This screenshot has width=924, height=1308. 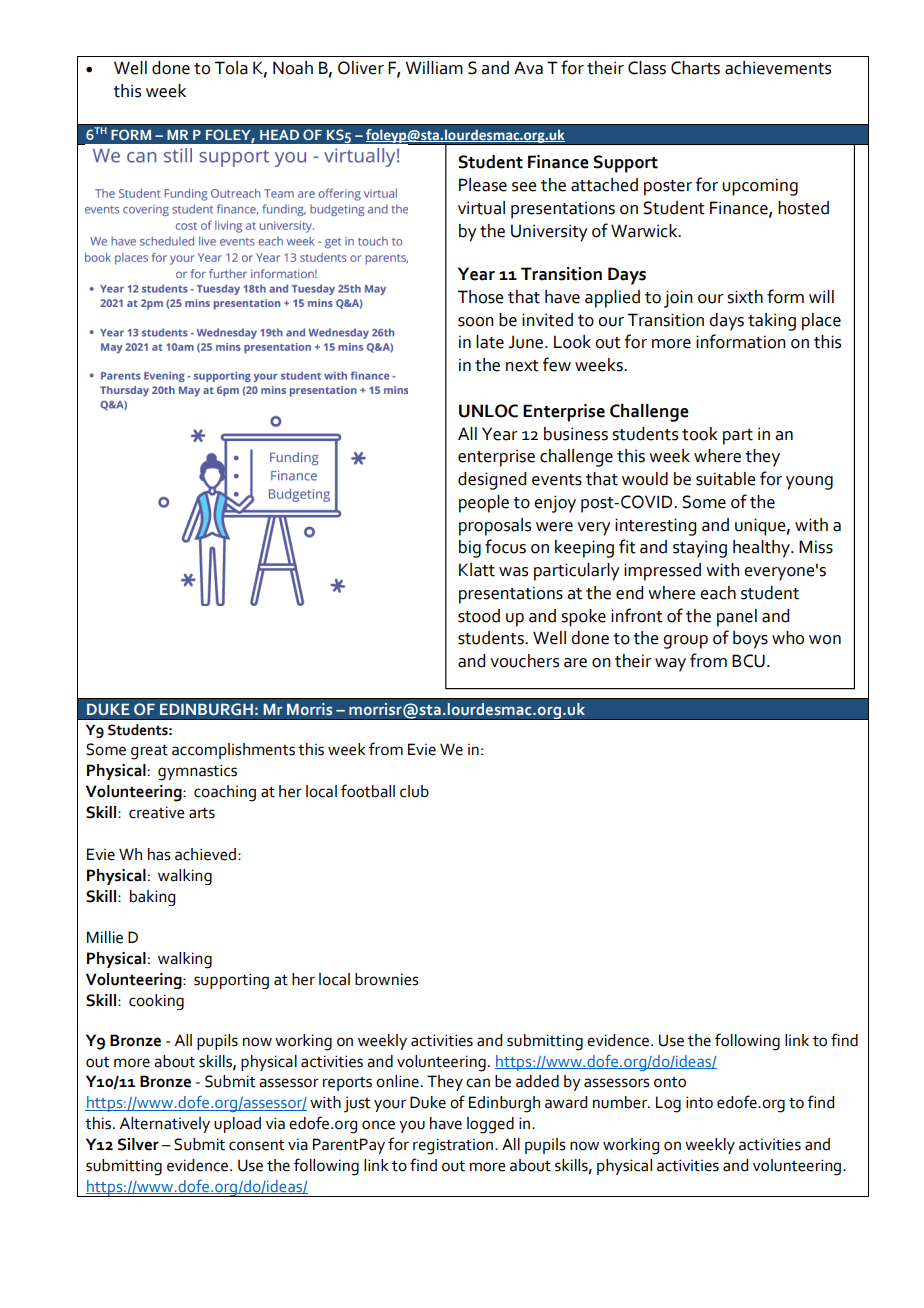 I want to click on designed, so click(x=492, y=481).
